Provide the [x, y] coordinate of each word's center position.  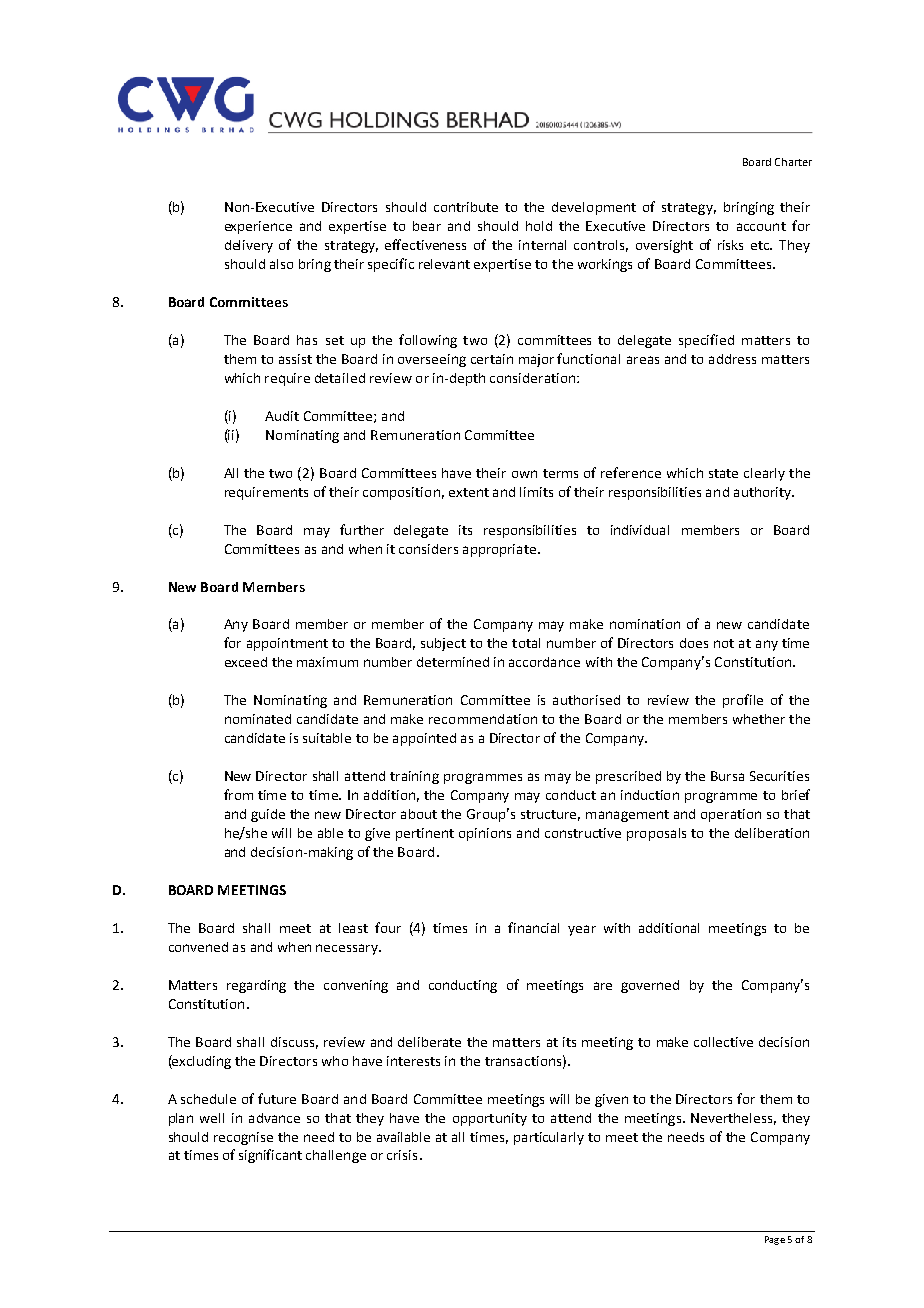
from [238, 794]
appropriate [501, 550]
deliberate [429, 1042]
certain [492, 359]
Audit [282, 416]
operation [731, 815]
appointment [287, 644]
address [732, 359]
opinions [485, 834]
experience [258, 227]
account [761, 226]
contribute [466, 207]
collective [723, 1042]
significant [270, 1156]
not [724, 643]
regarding [256, 986]
